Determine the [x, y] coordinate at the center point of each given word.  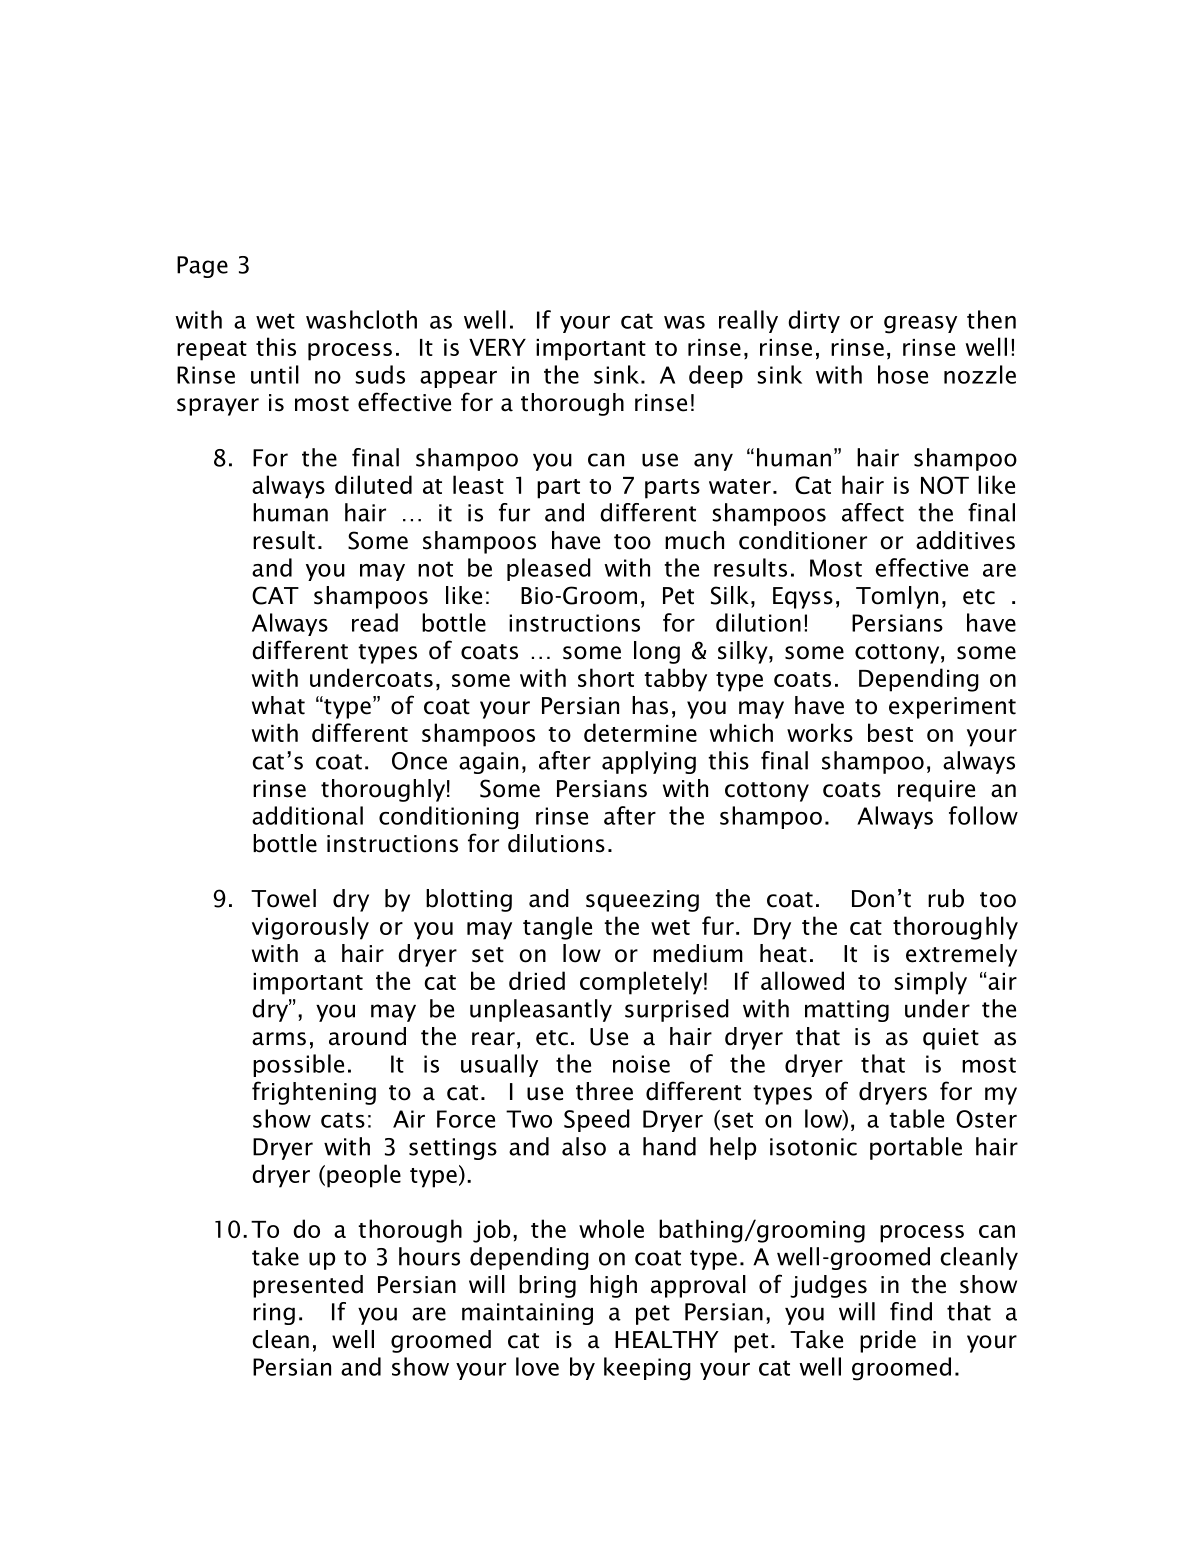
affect [873, 512]
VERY [497, 347]
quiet [951, 1039]
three [604, 1091]
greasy [920, 325]
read [375, 622]
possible [298, 1065]
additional [307, 815]
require [936, 791]
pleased [549, 569]
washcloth [361, 319]
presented [308, 1286]
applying [649, 762]
